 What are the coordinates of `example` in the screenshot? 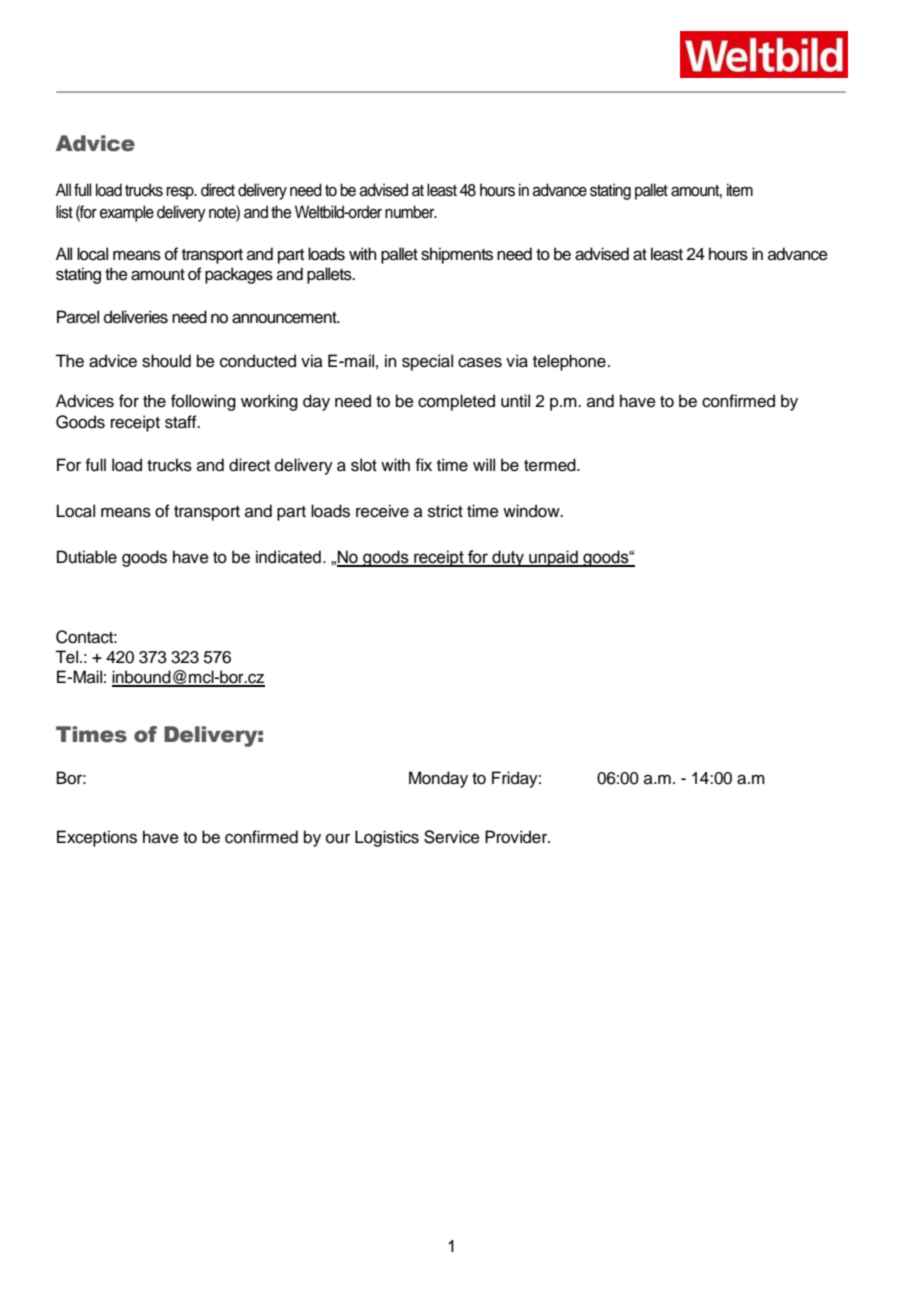 It's located at (127, 213).
